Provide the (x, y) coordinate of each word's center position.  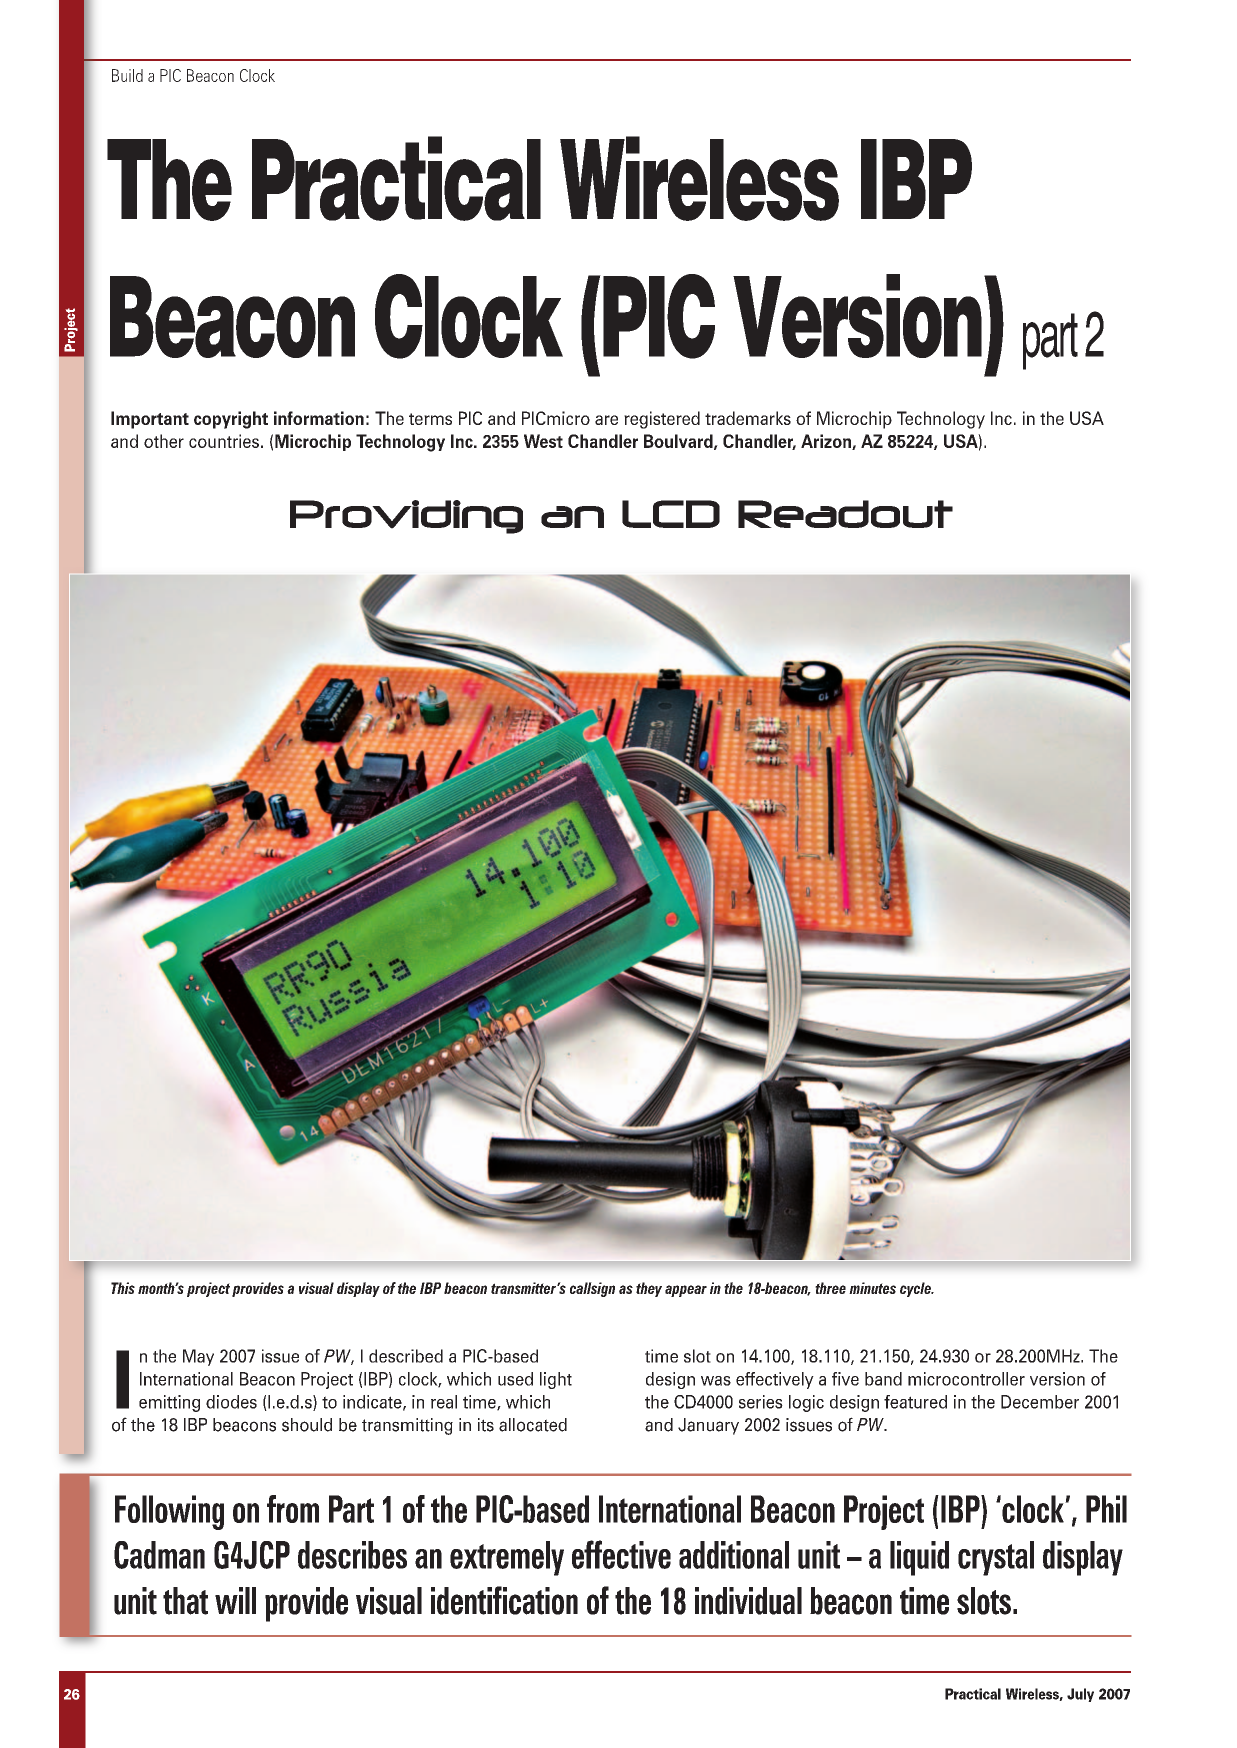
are (606, 420)
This (123, 1288)
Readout (845, 514)
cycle (916, 1289)
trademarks (748, 418)
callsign (592, 1289)
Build (127, 75)
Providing (406, 517)
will (235, 1600)
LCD (671, 514)
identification (504, 1600)
